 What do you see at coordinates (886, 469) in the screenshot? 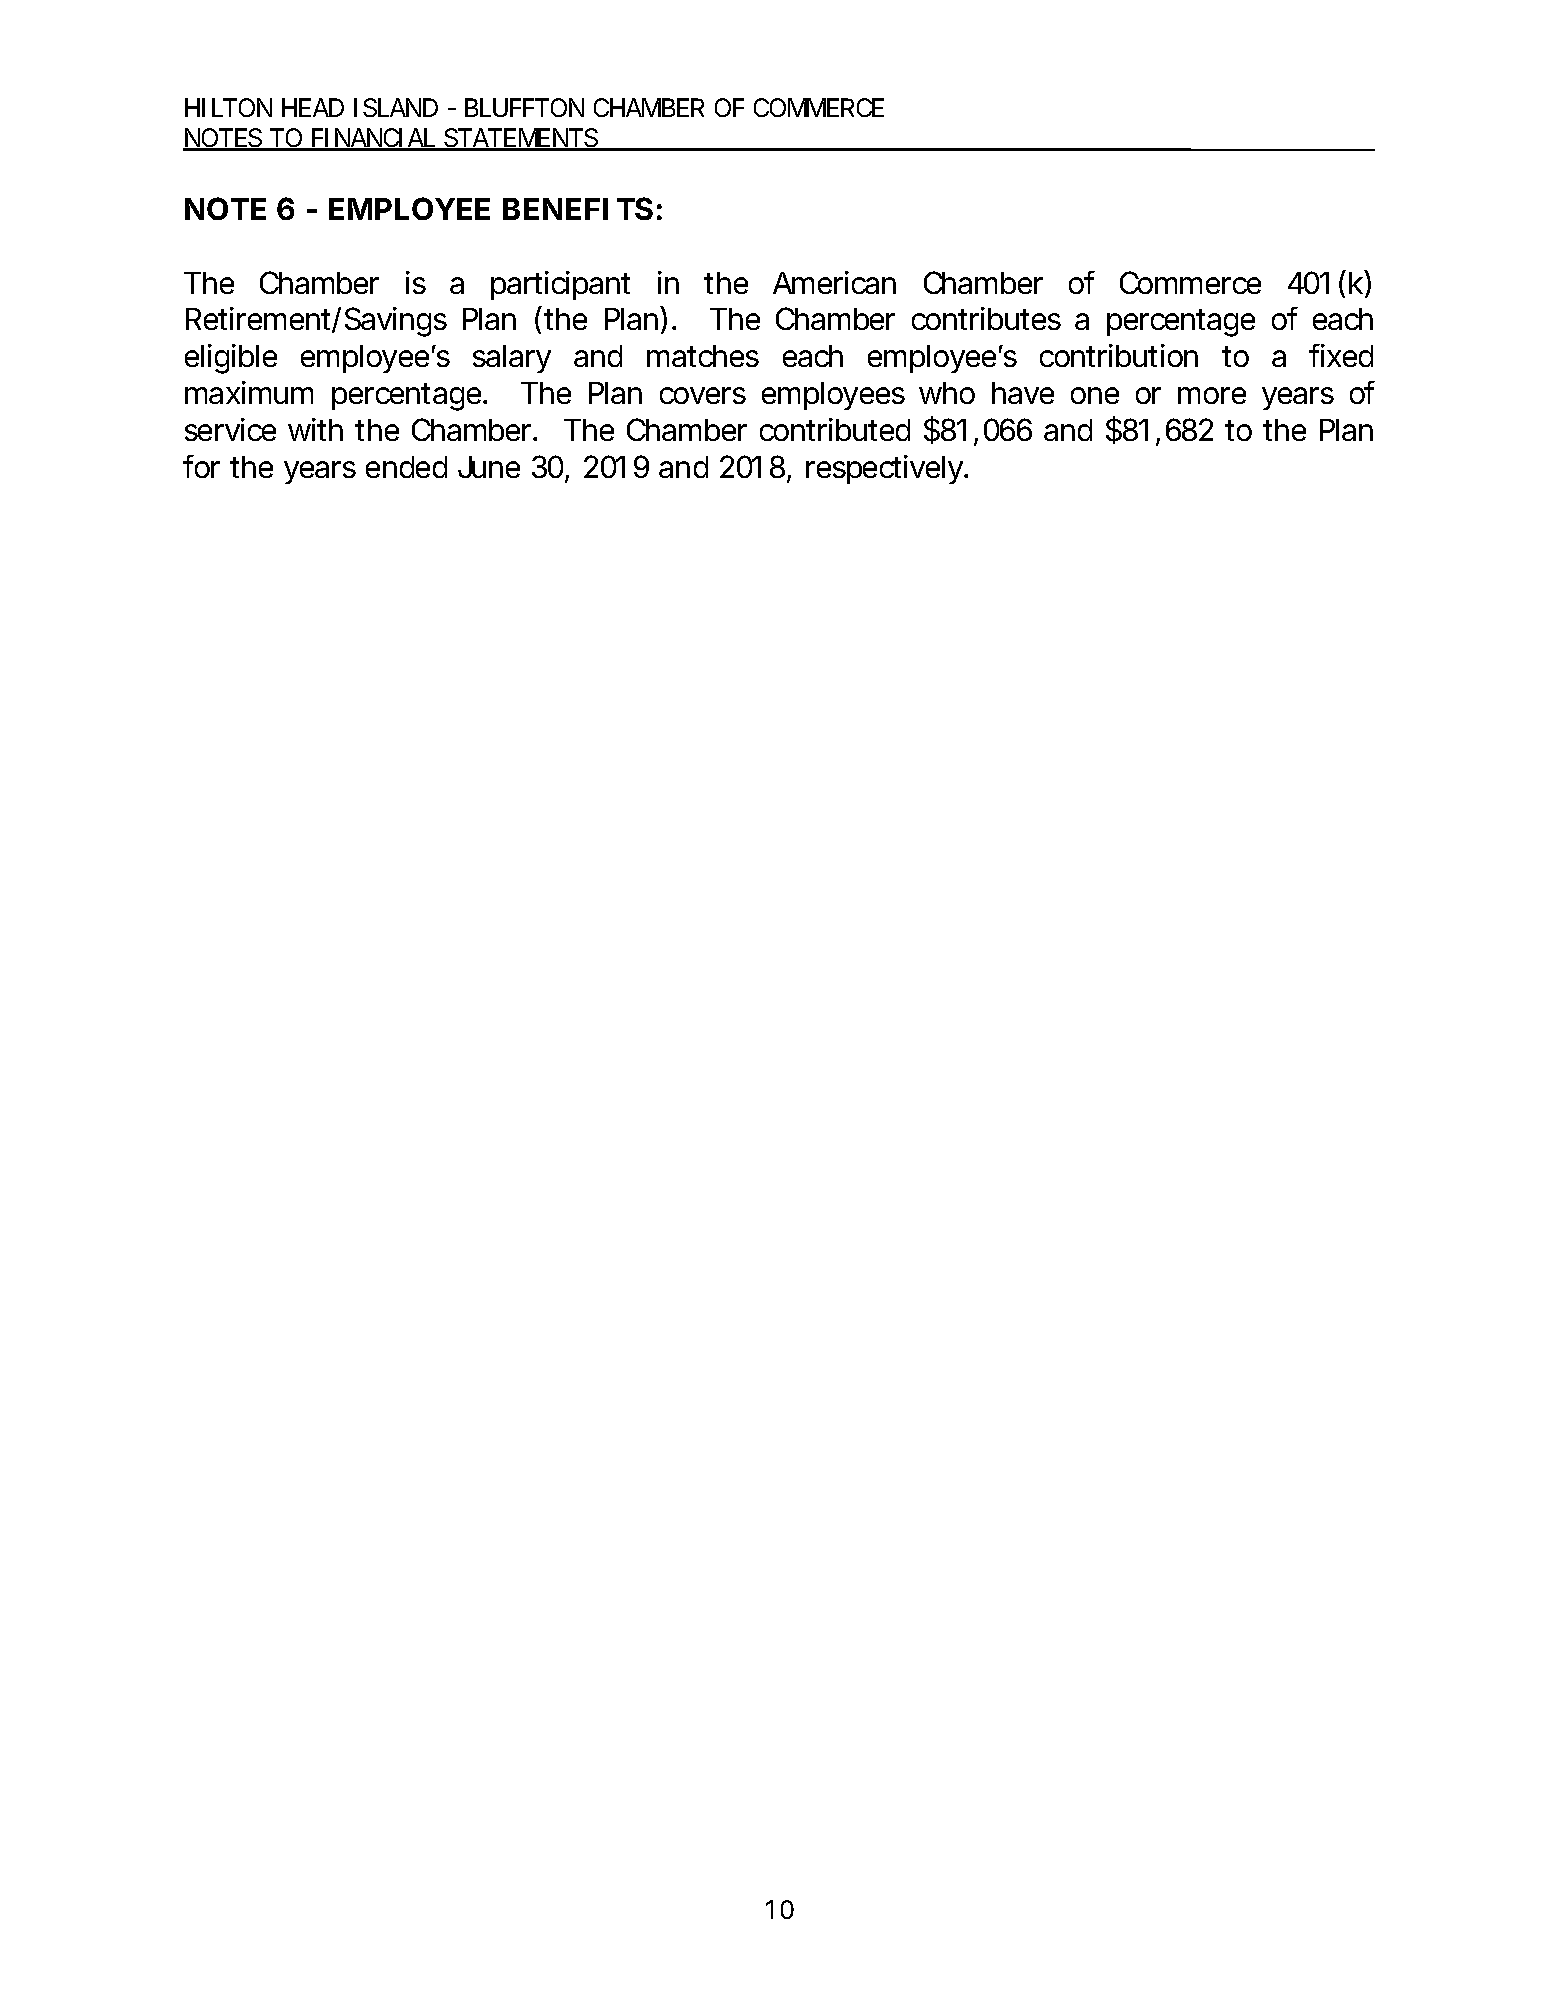
I see `respectively` at bounding box center [886, 469].
